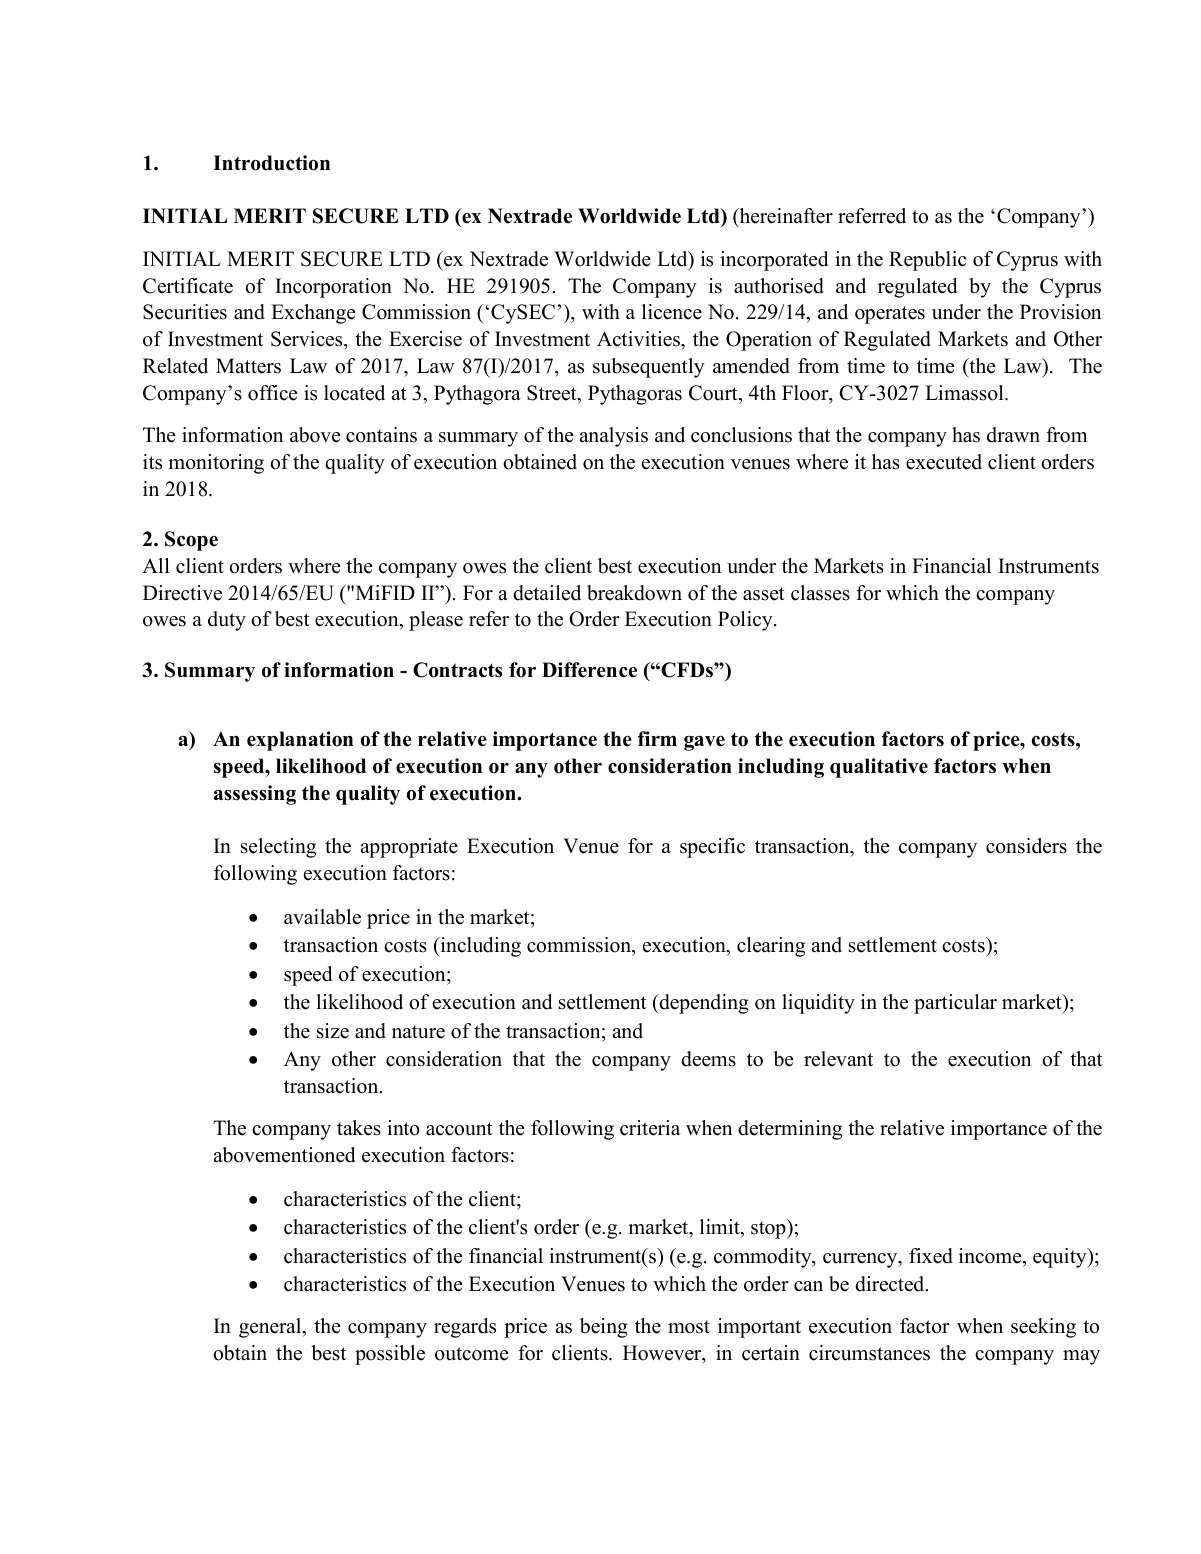  I want to click on explanation, so click(300, 741).
